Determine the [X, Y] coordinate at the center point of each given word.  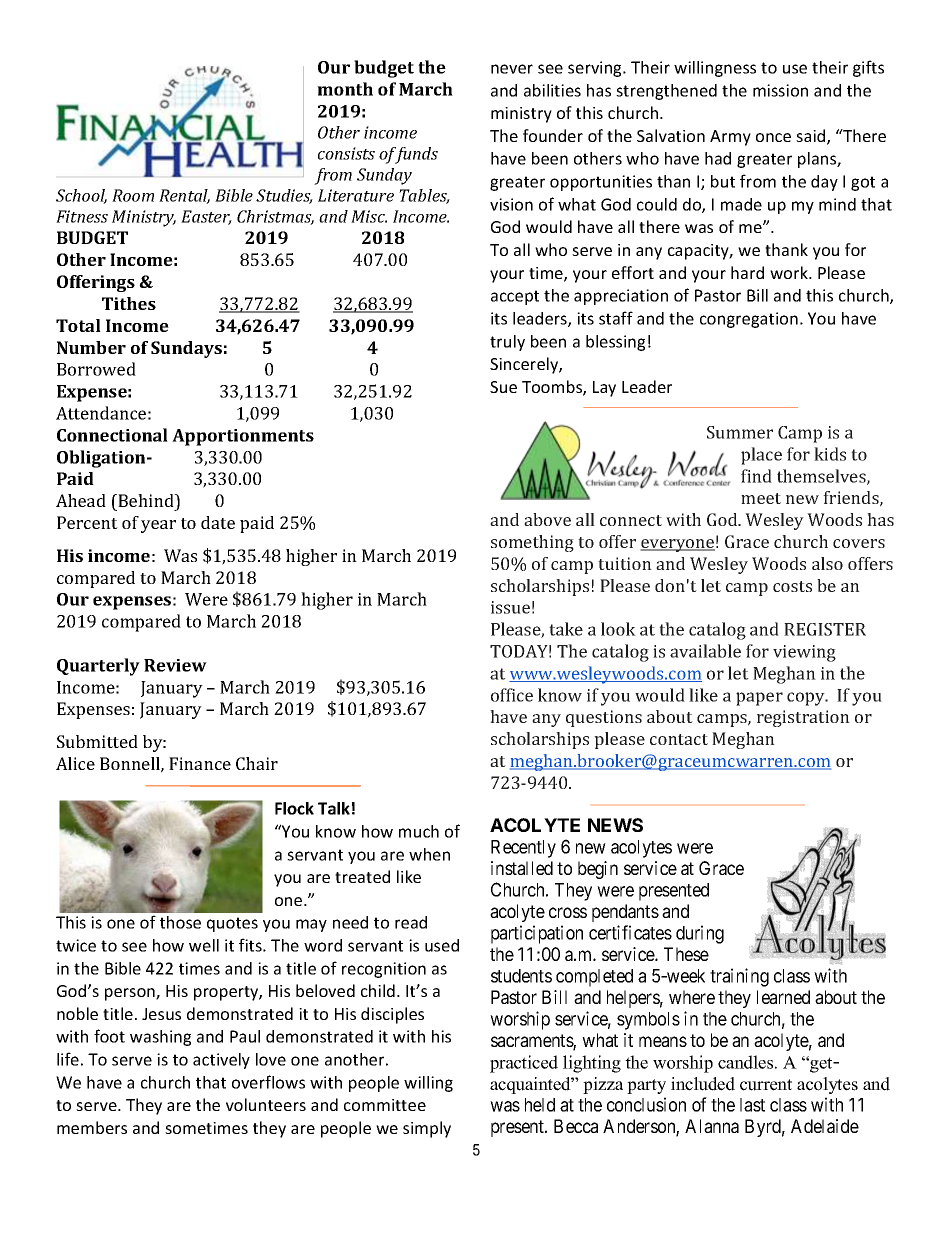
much [419, 831]
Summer [740, 432]
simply [427, 1129]
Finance [200, 763]
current [766, 1085]
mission [780, 90]
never [512, 69]
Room [133, 195]
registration [803, 718]
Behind [146, 500]
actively [221, 1061]
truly [507, 343]
